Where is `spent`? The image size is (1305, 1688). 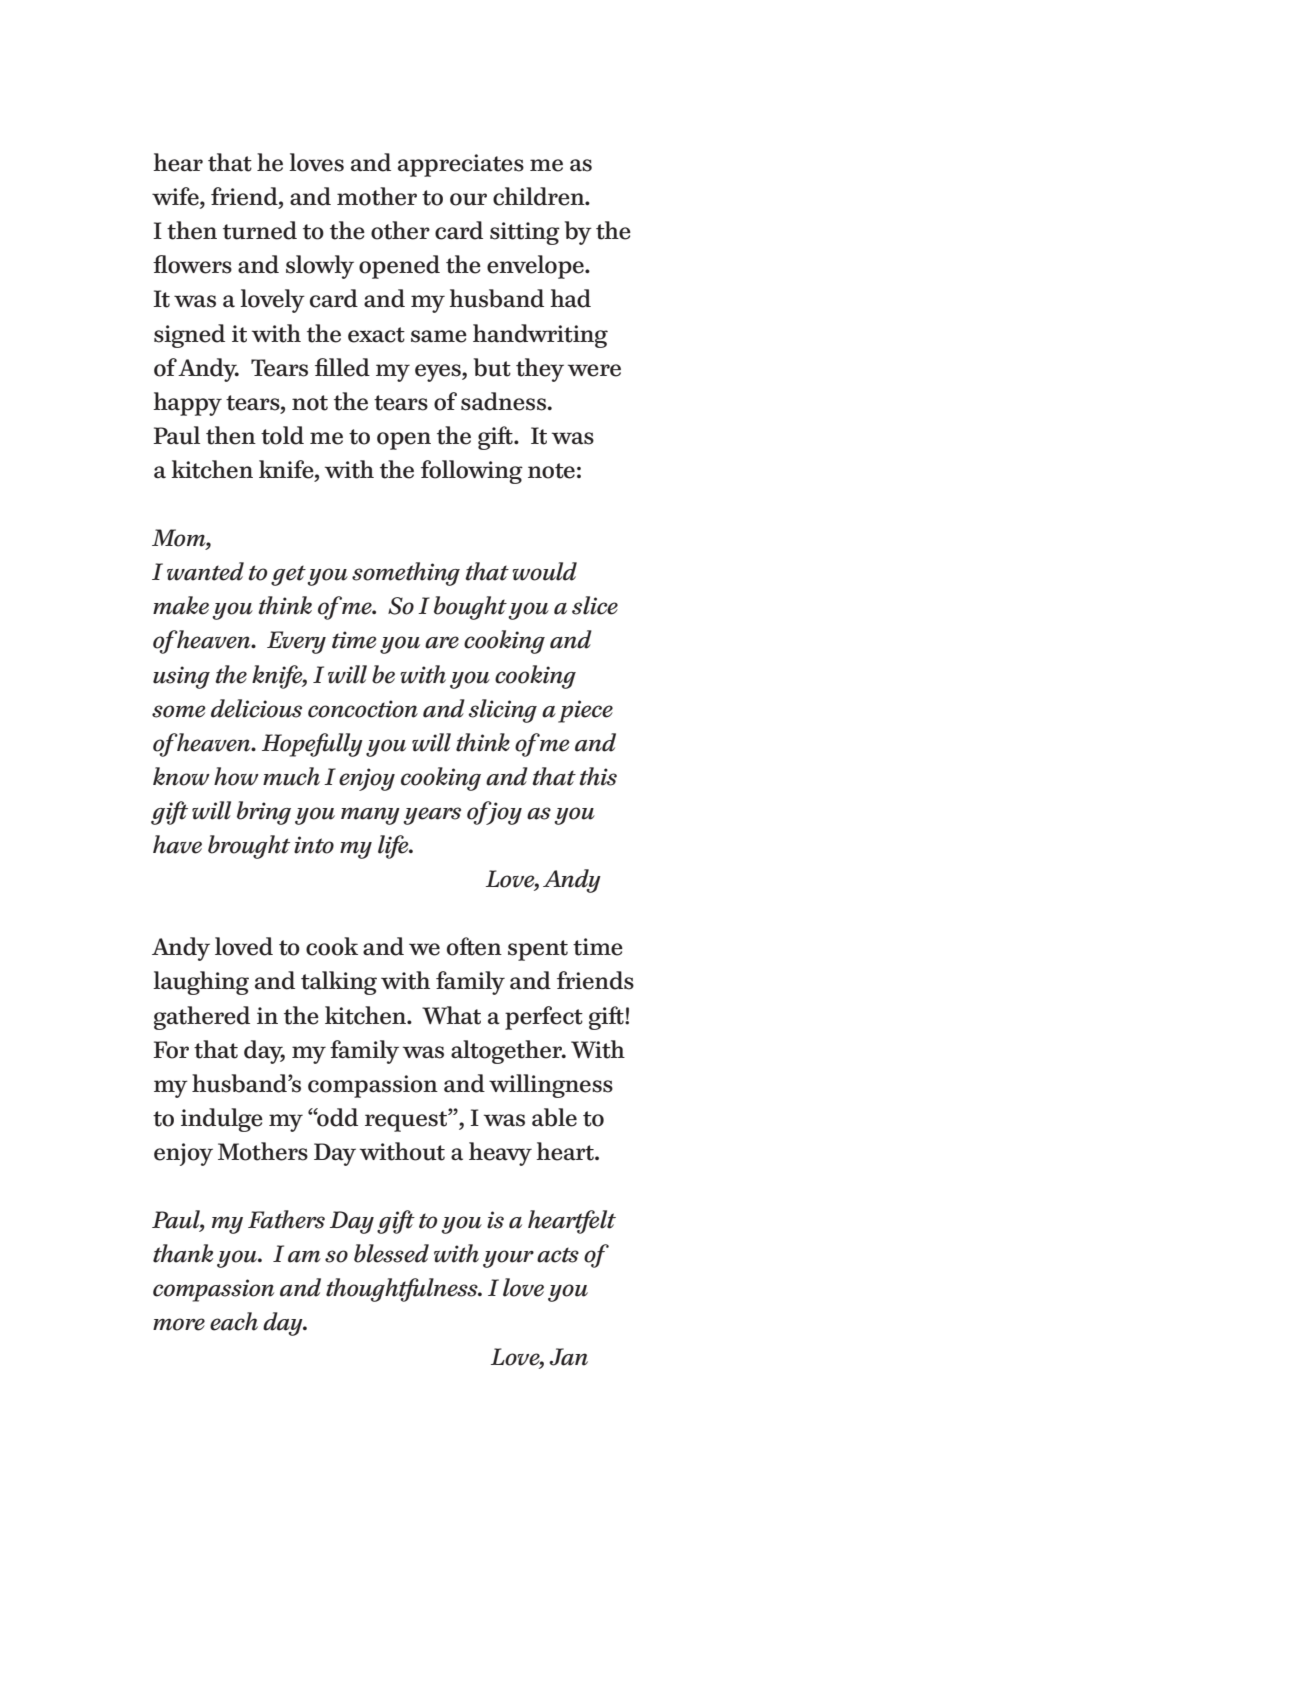 spent is located at coordinates (538, 950).
